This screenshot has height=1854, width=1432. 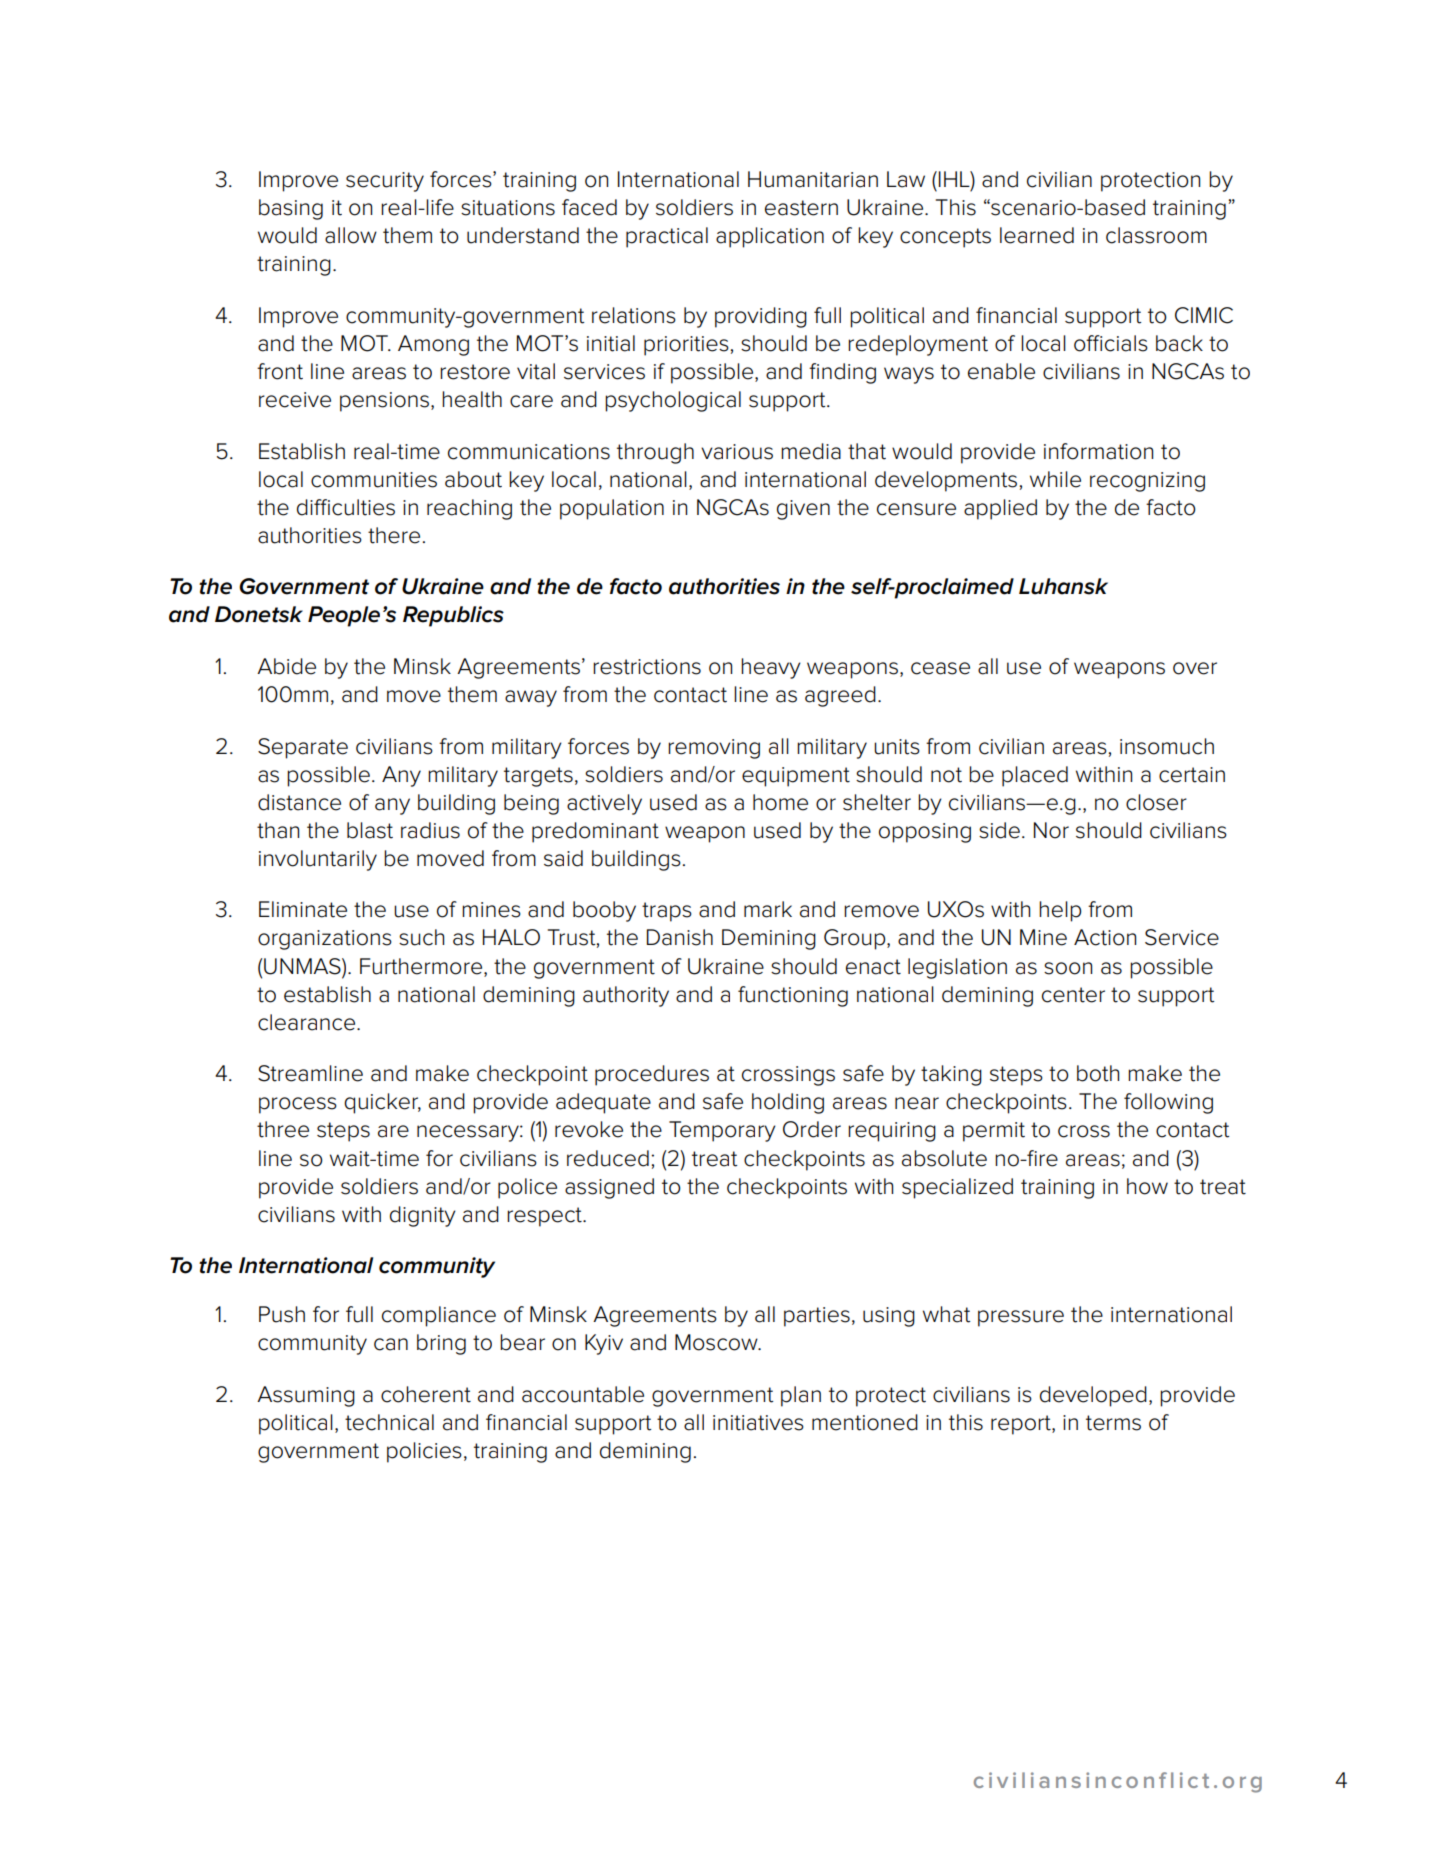 What do you see at coordinates (382, 1103) in the screenshot?
I see `quicker` at bounding box center [382, 1103].
